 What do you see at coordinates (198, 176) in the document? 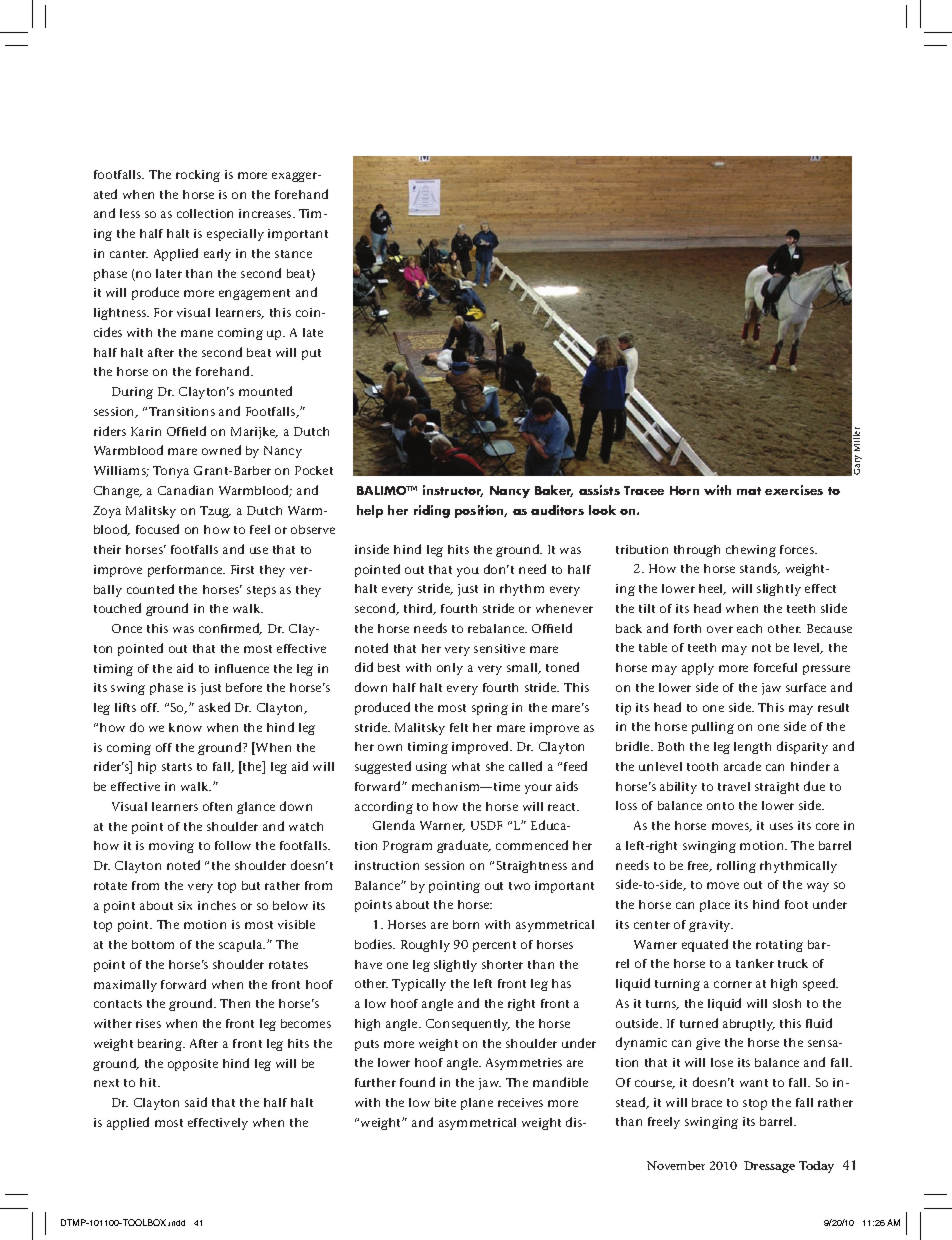
I see `rocking` at bounding box center [198, 176].
